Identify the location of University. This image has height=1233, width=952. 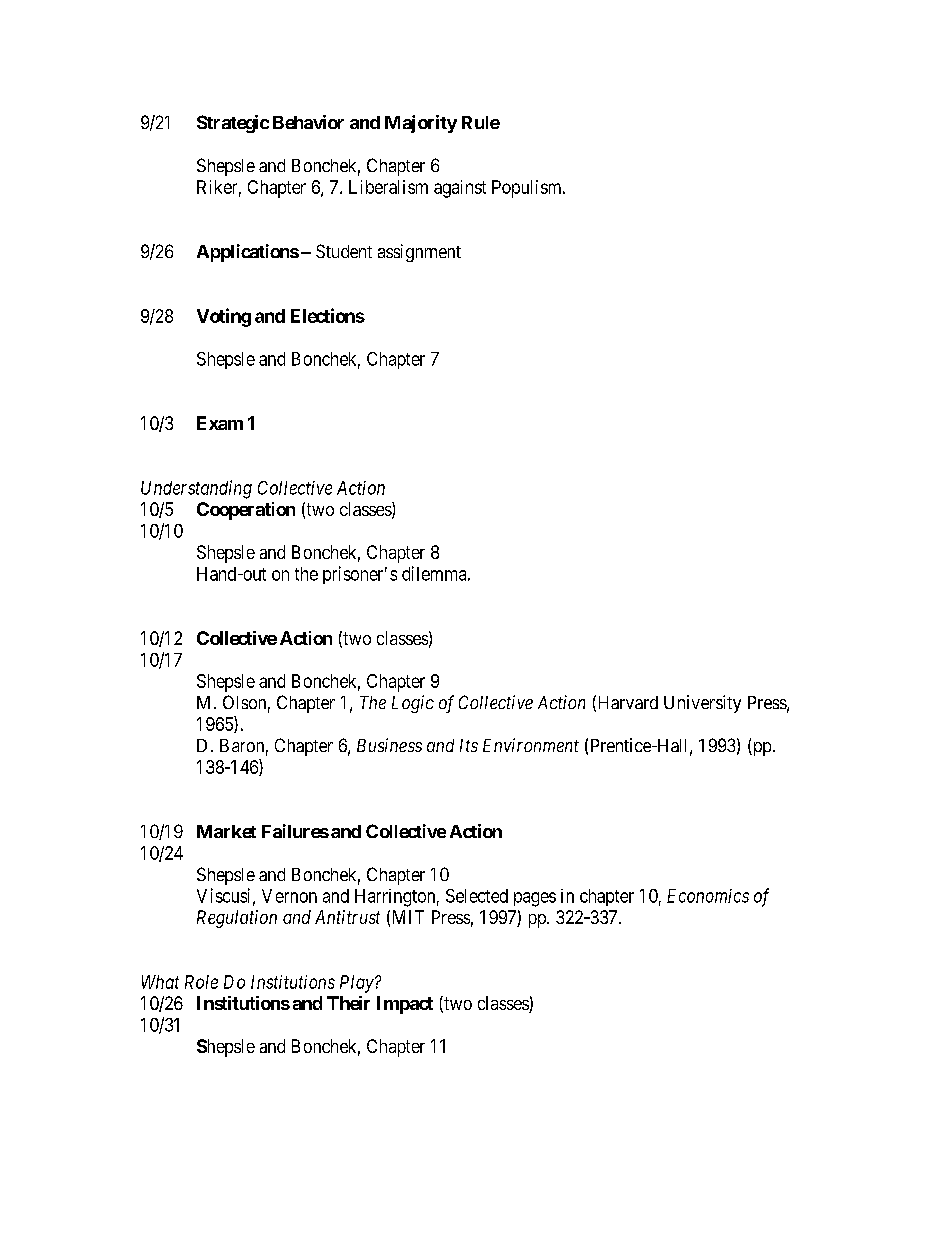
(702, 704).
